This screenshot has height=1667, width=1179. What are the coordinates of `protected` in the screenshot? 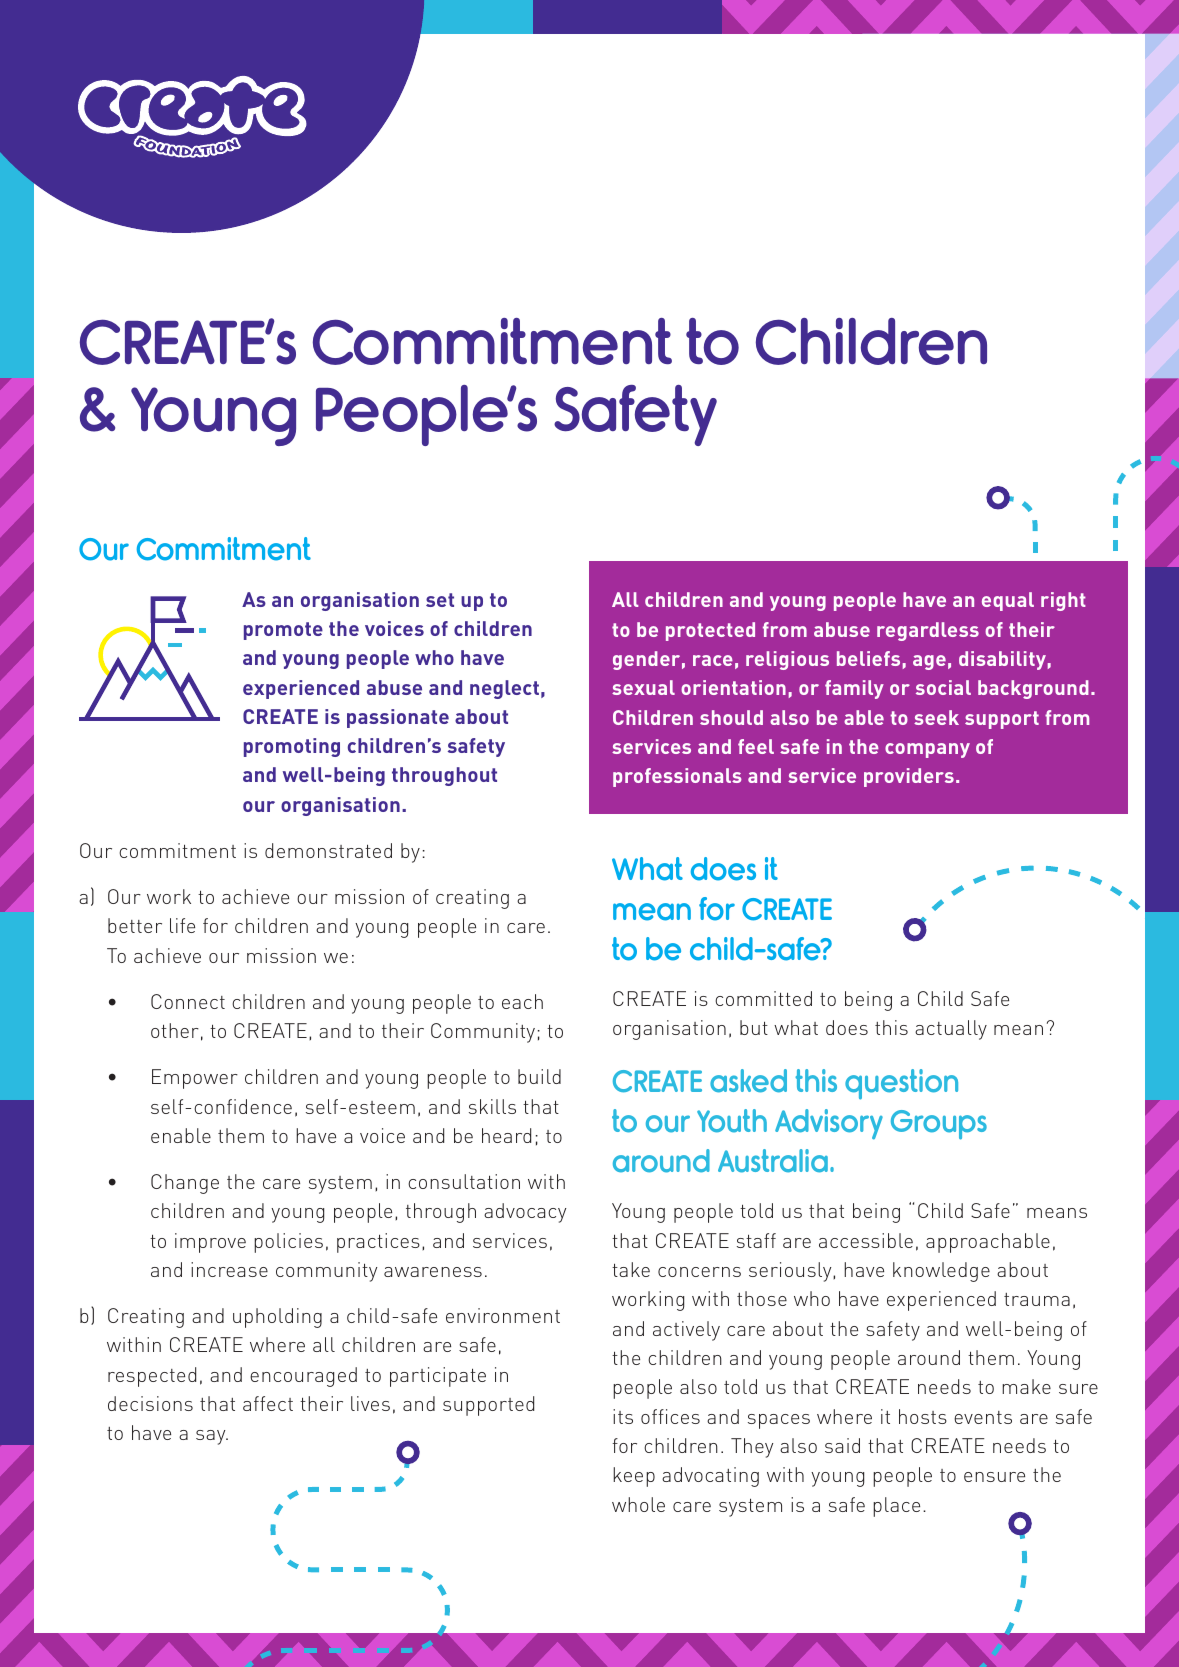 It's located at (710, 631).
